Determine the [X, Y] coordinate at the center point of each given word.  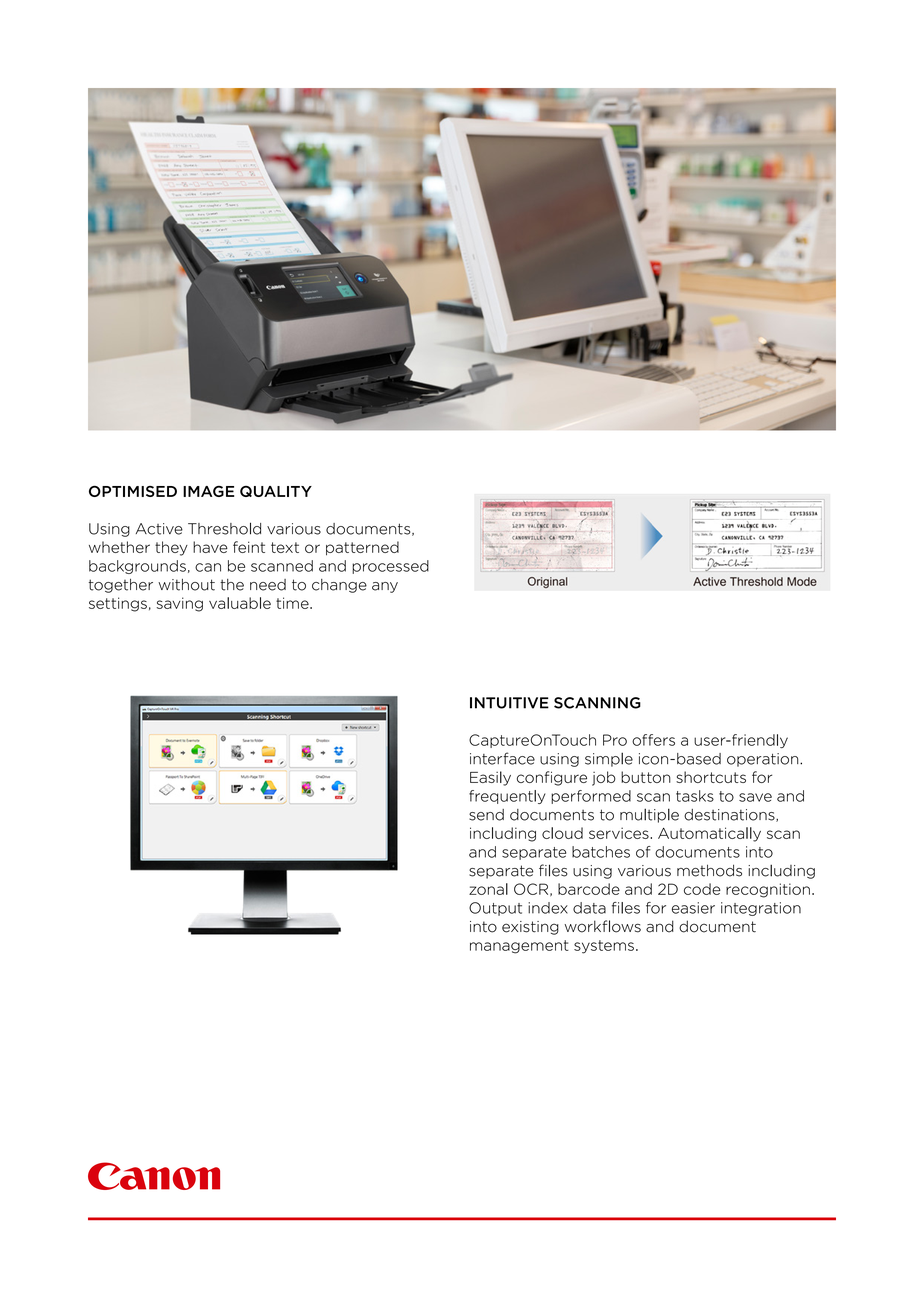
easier [693, 908]
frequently [507, 797]
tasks [695, 796]
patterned [362, 548]
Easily [490, 778]
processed [390, 567]
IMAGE [208, 491]
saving [179, 604]
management [519, 947]
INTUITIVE [509, 703]
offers [653, 740]
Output [495, 909]
